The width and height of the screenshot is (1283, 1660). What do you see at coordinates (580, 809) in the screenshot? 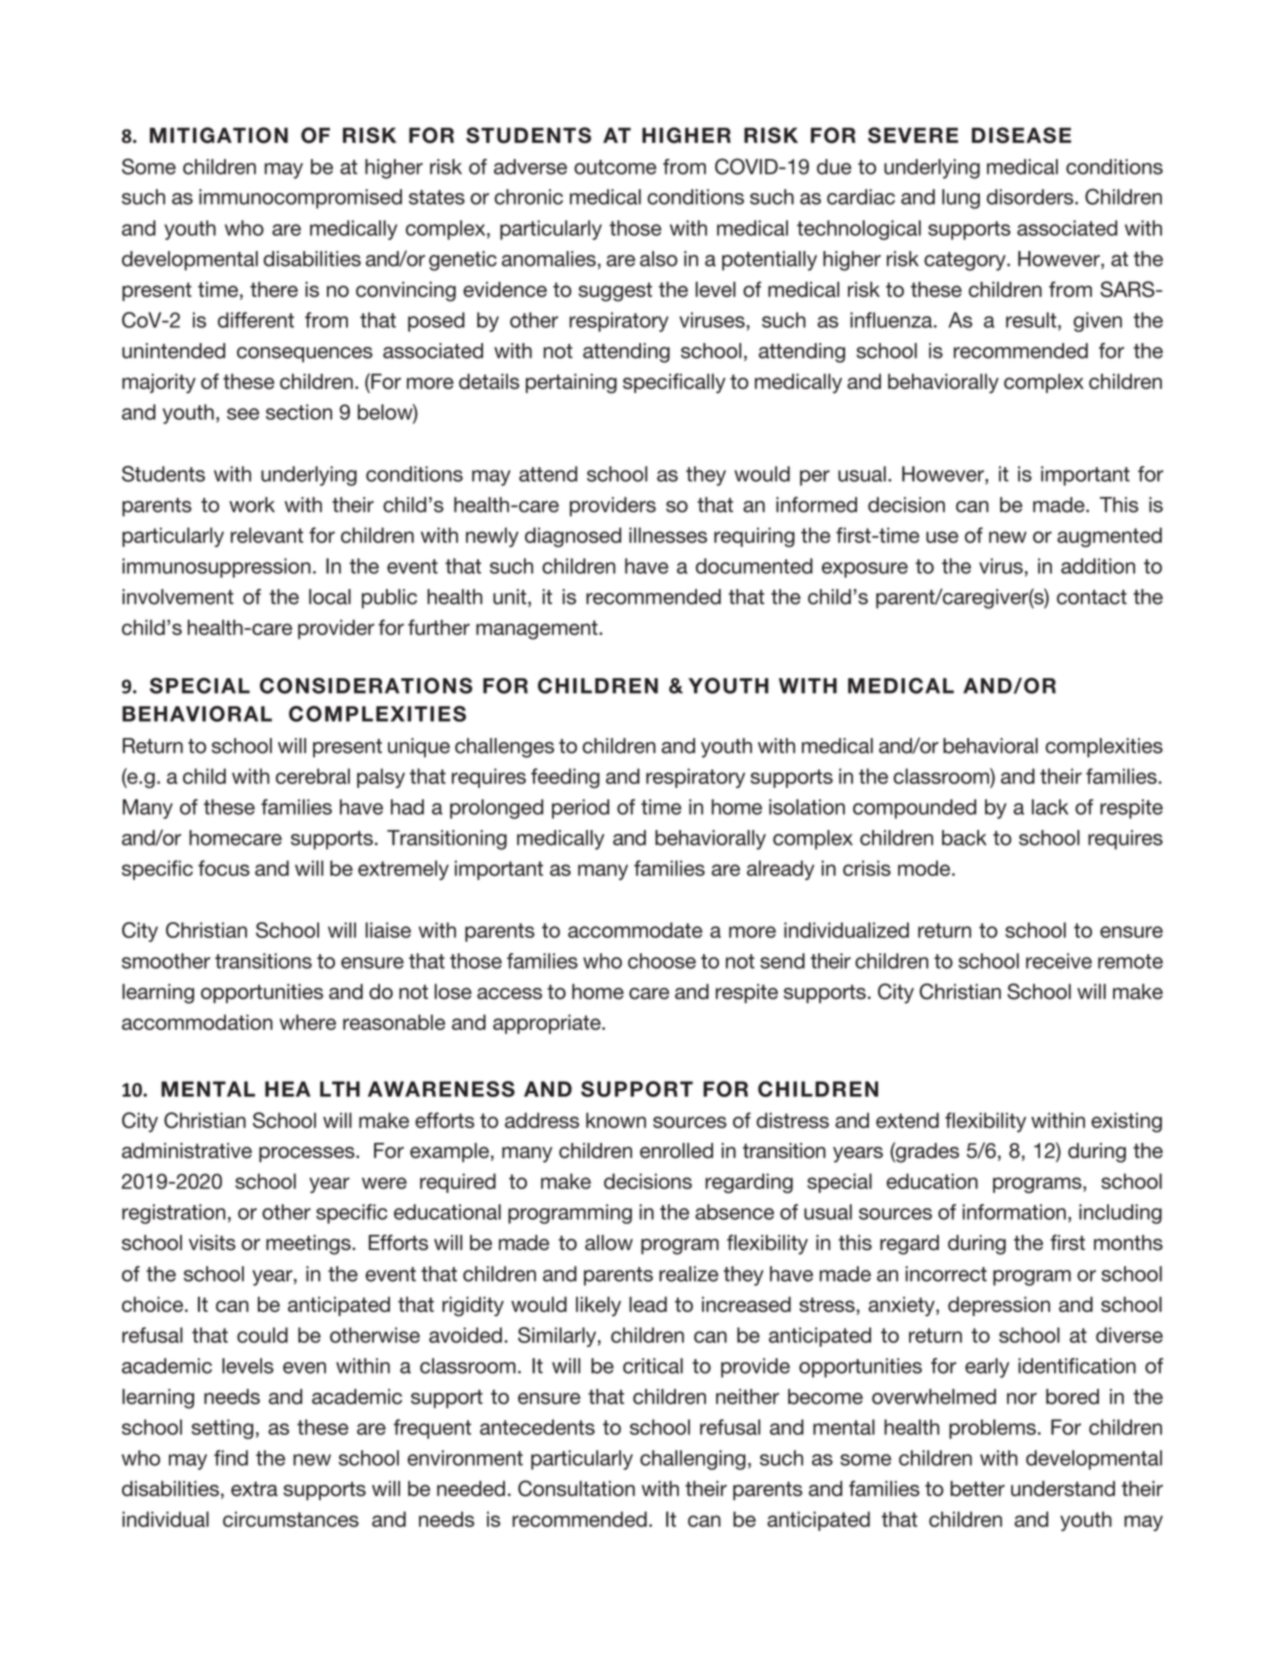
I see `period` at bounding box center [580, 809].
